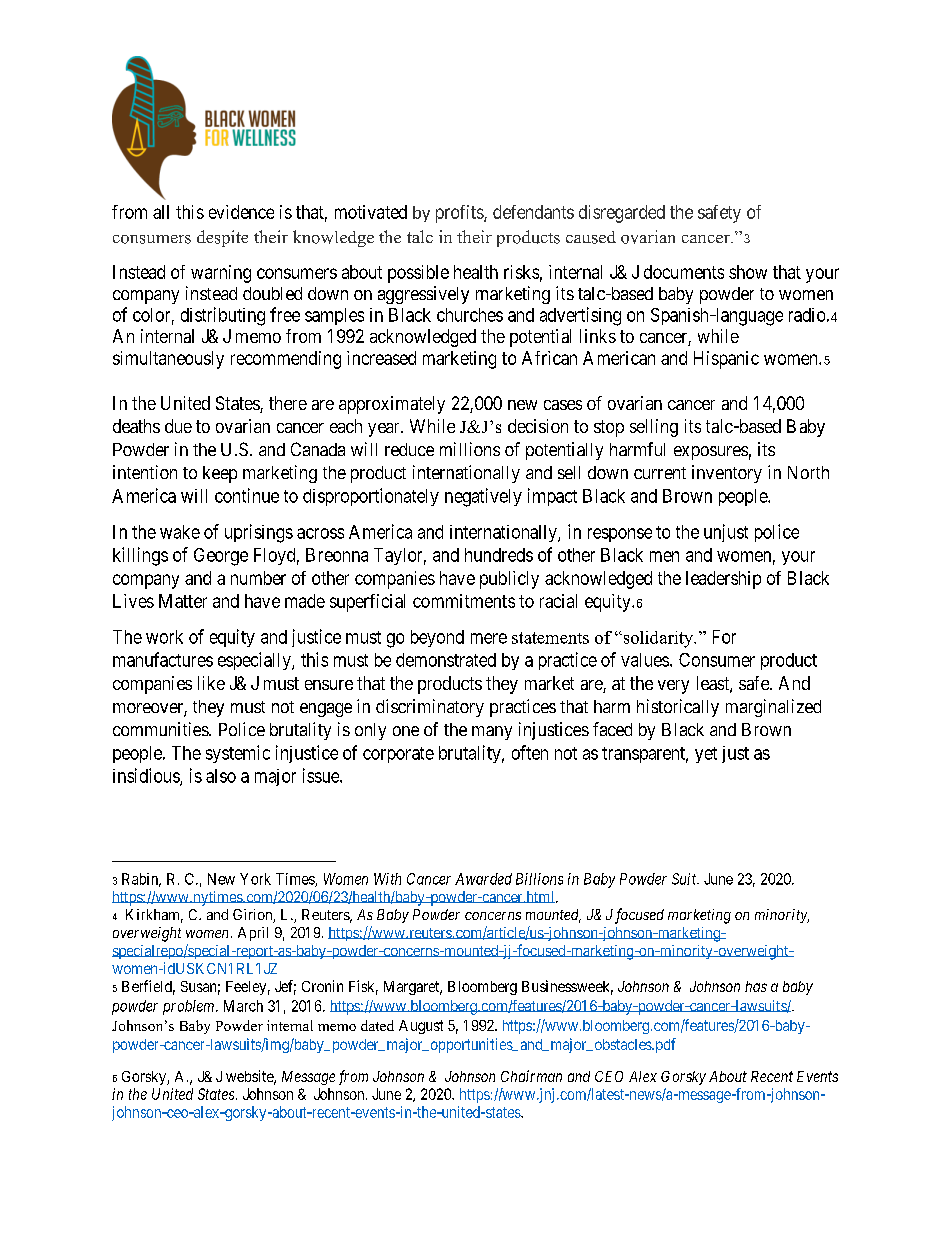 The image size is (952, 1233). Describe the element at coordinates (222, 238) in the screenshot. I see `despite` at that location.
